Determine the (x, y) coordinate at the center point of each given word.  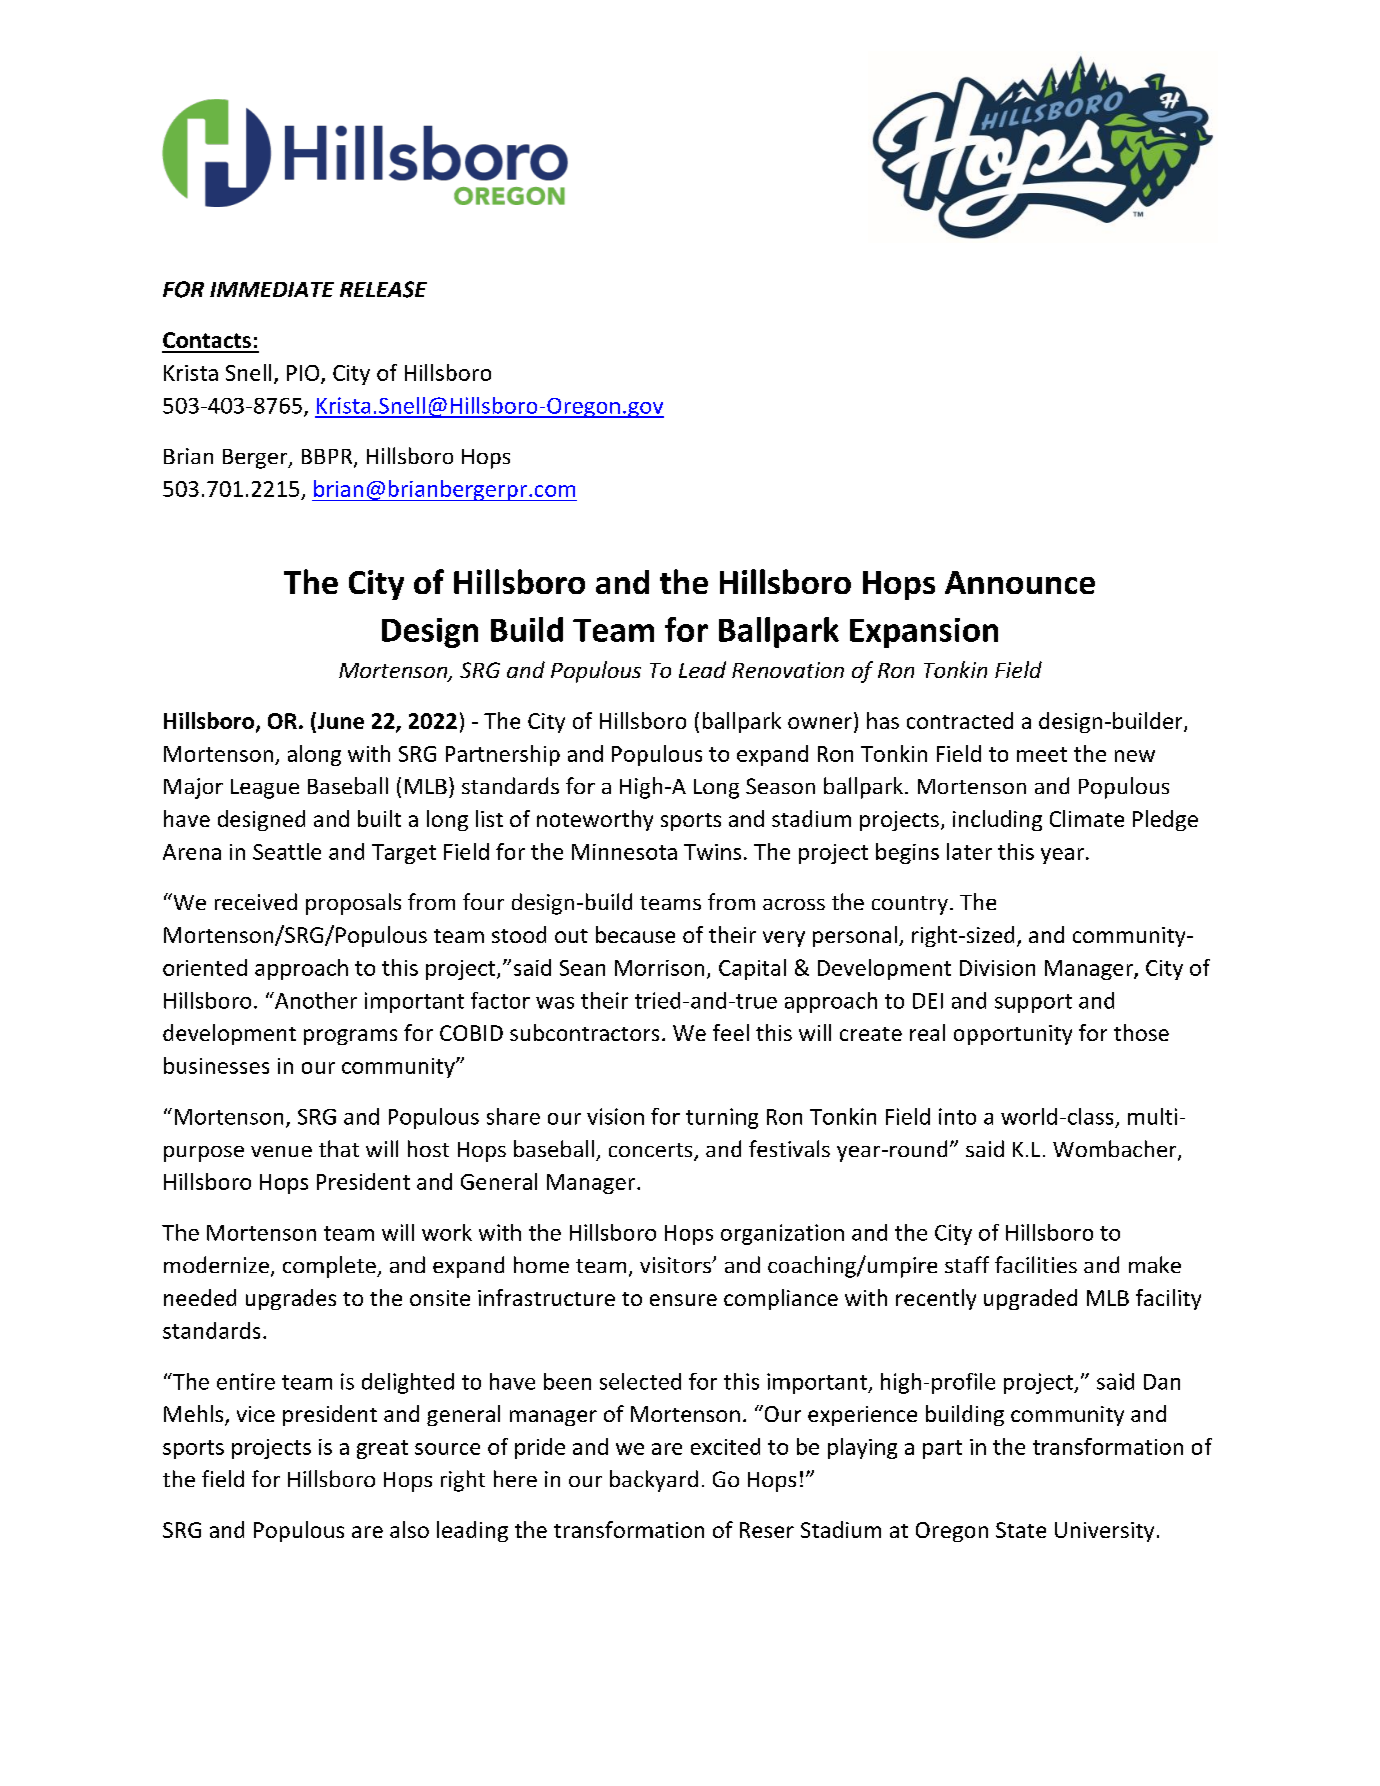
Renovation (788, 670)
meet (1042, 754)
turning (722, 1118)
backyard (654, 1481)
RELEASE (383, 289)
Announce (1020, 582)
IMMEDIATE (272, 289)
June (339, 722)
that (339, 1148)
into (957, 1116)
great (382, 1449)
